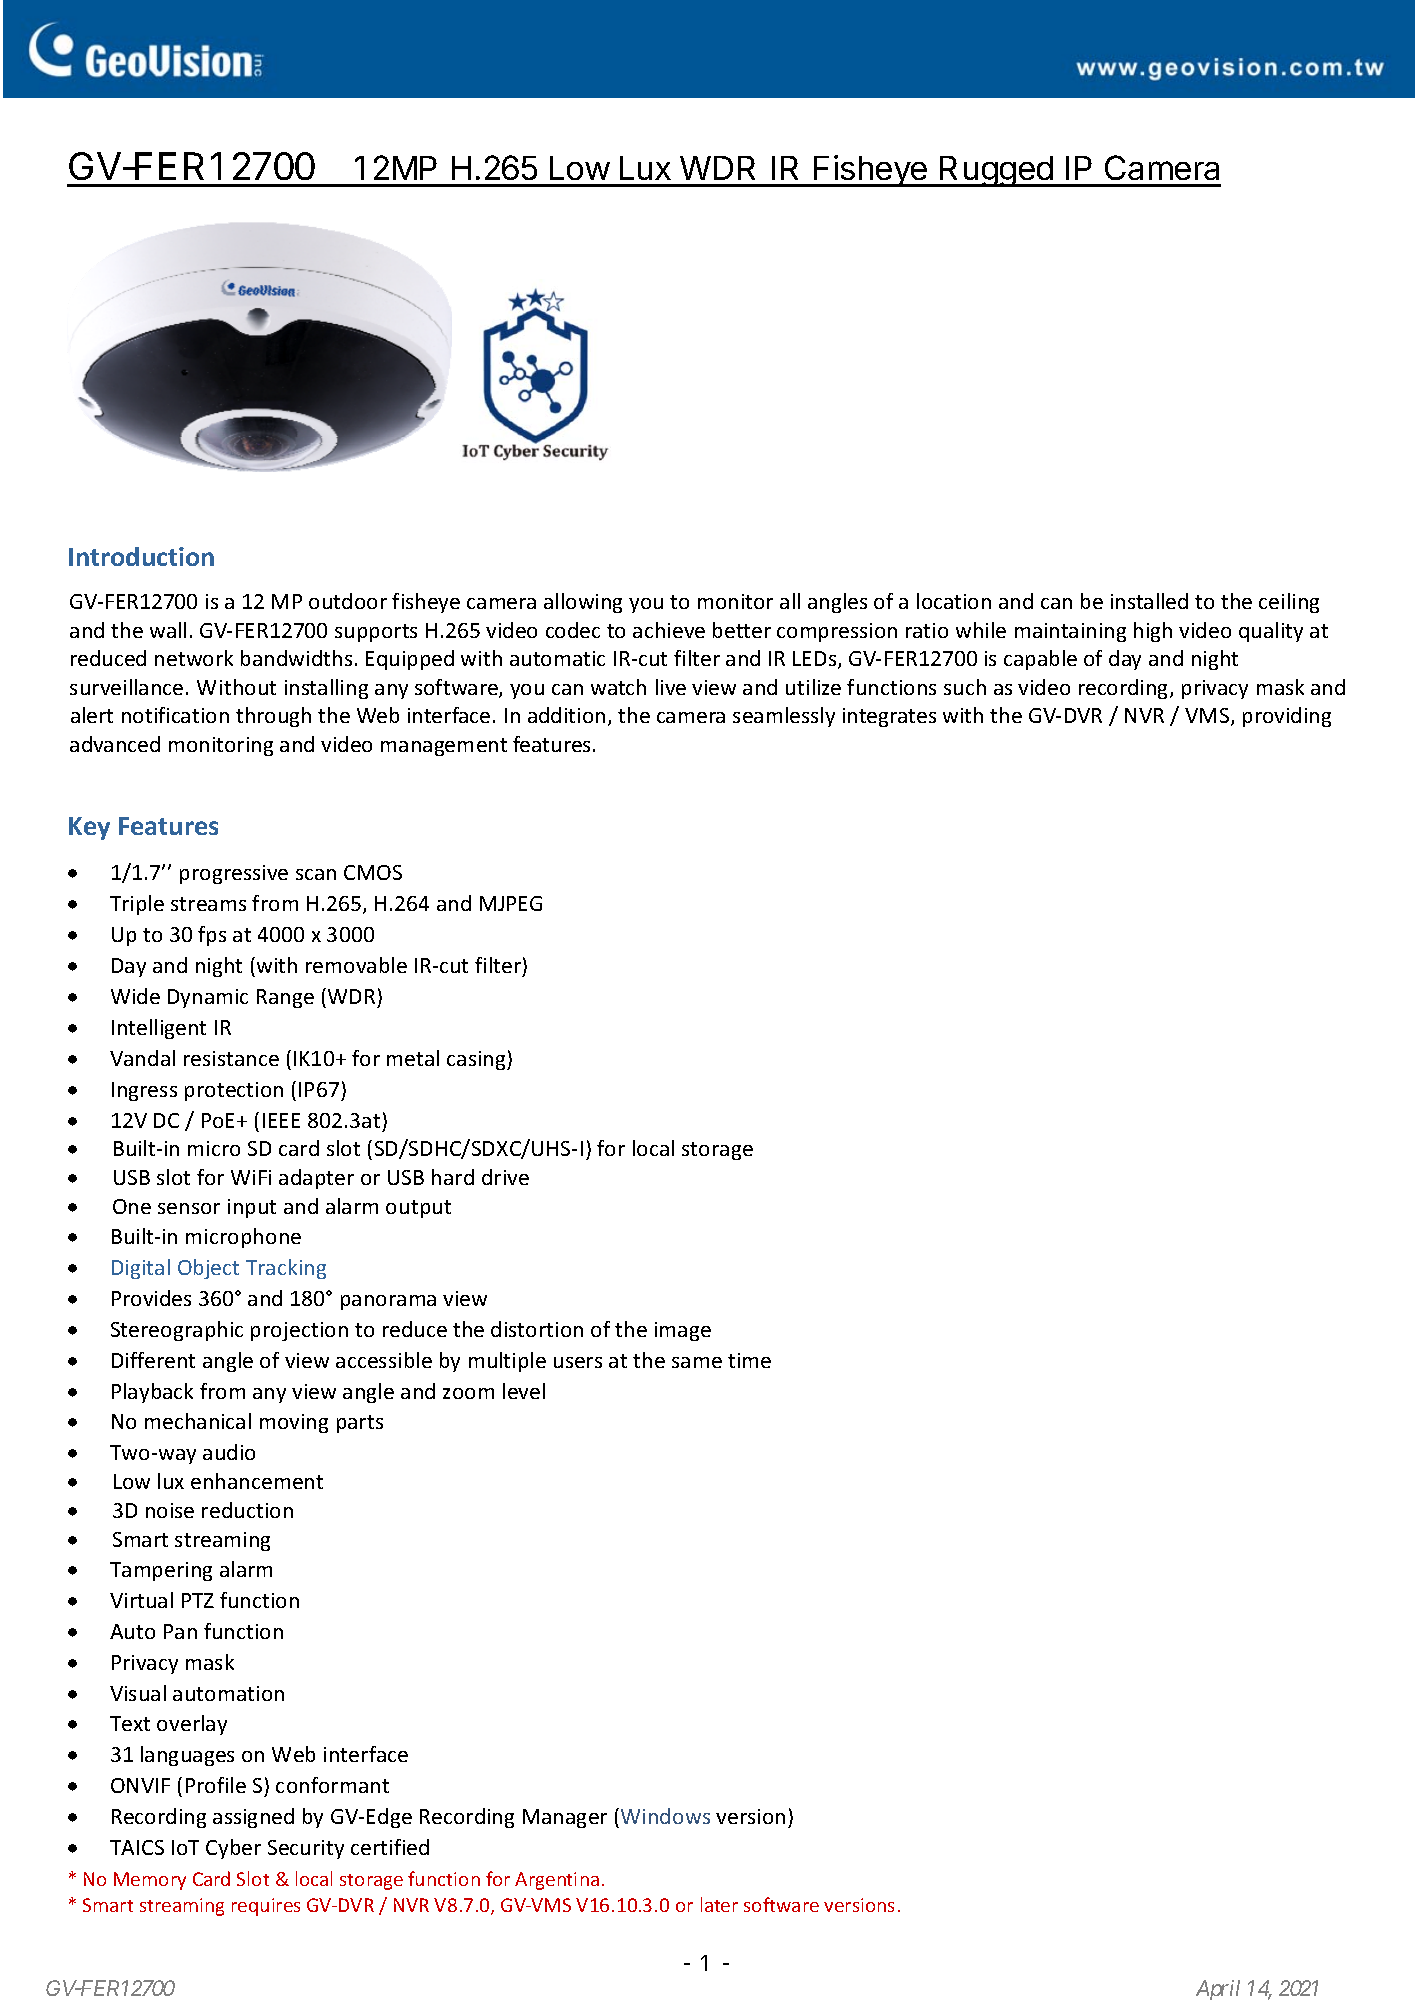 Image resolution: width=1415 pixels, height=2002 pixels. I want to click on Rugged, so click(996, 171).
